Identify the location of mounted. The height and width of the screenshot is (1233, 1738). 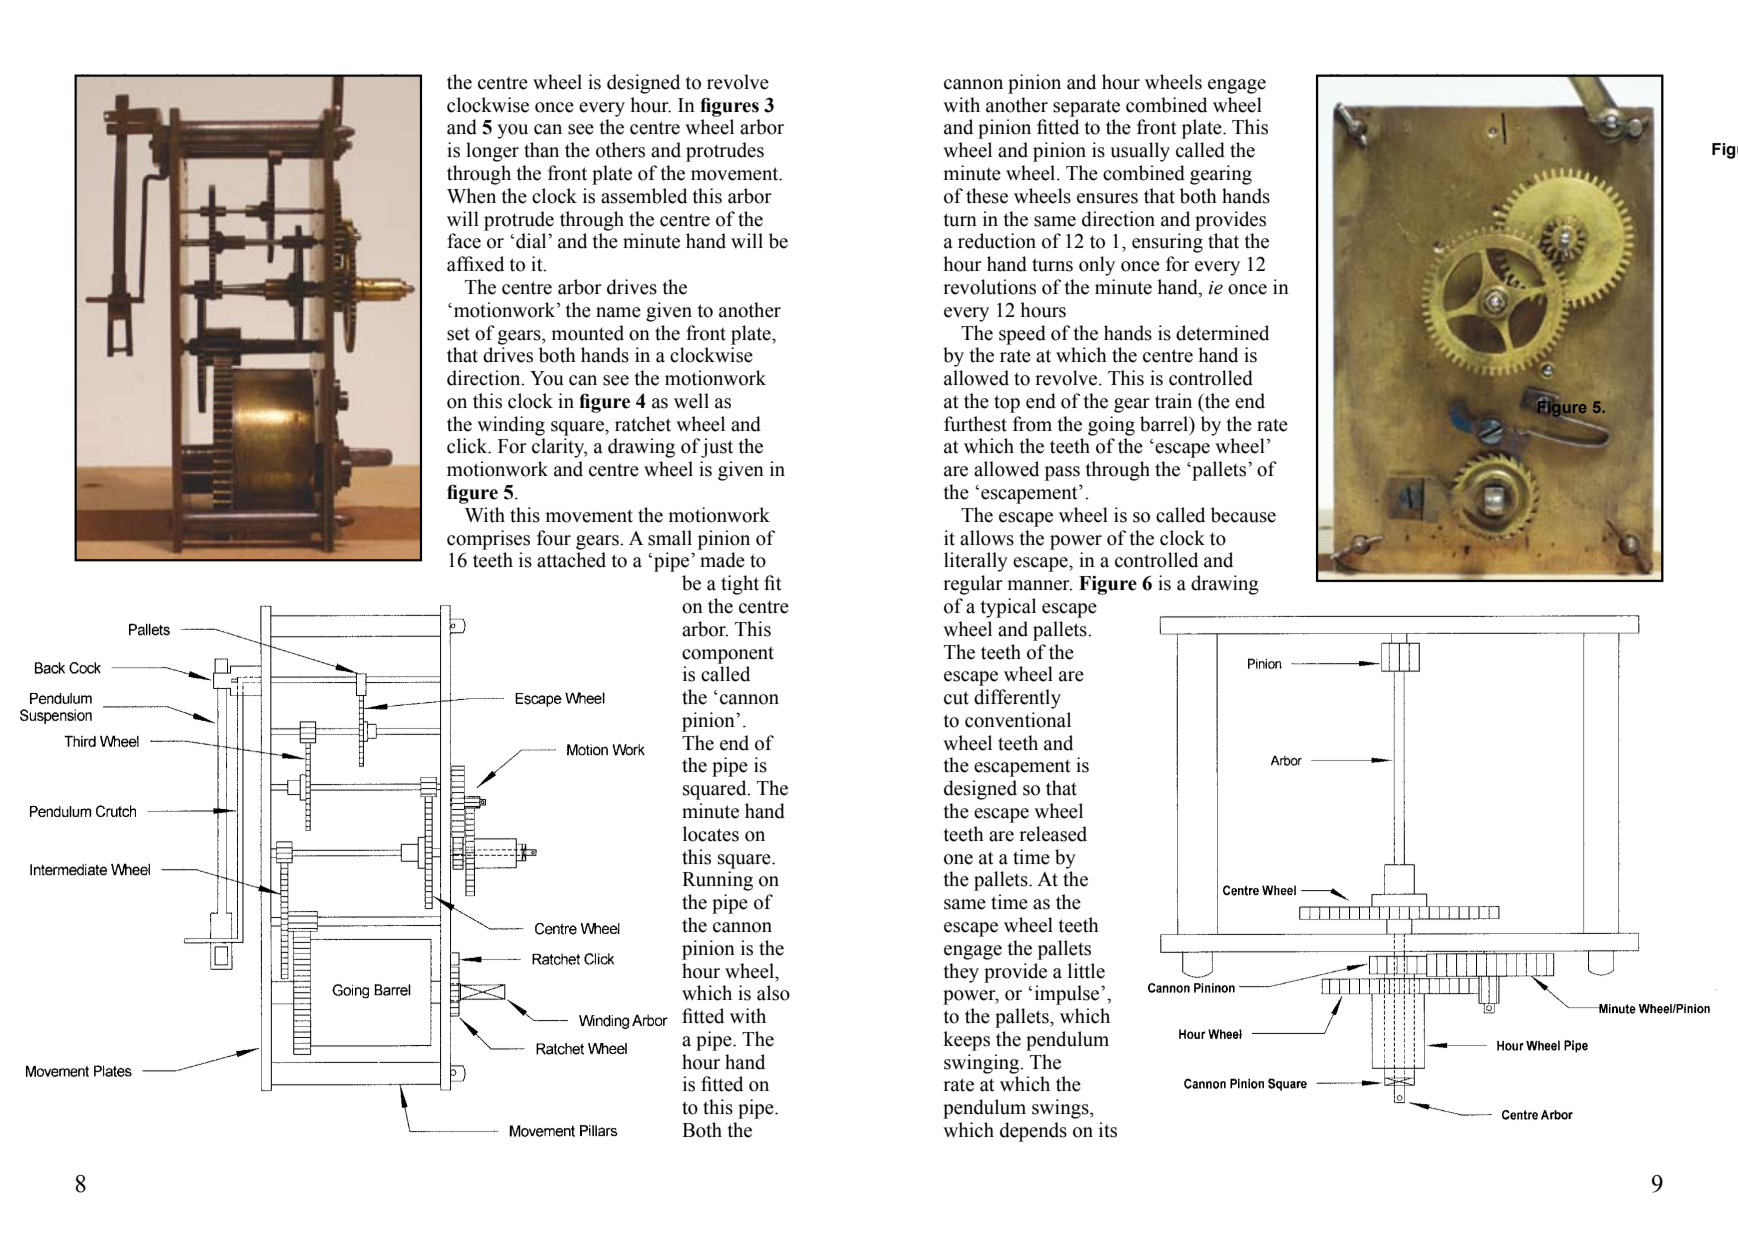
(588, 333).
